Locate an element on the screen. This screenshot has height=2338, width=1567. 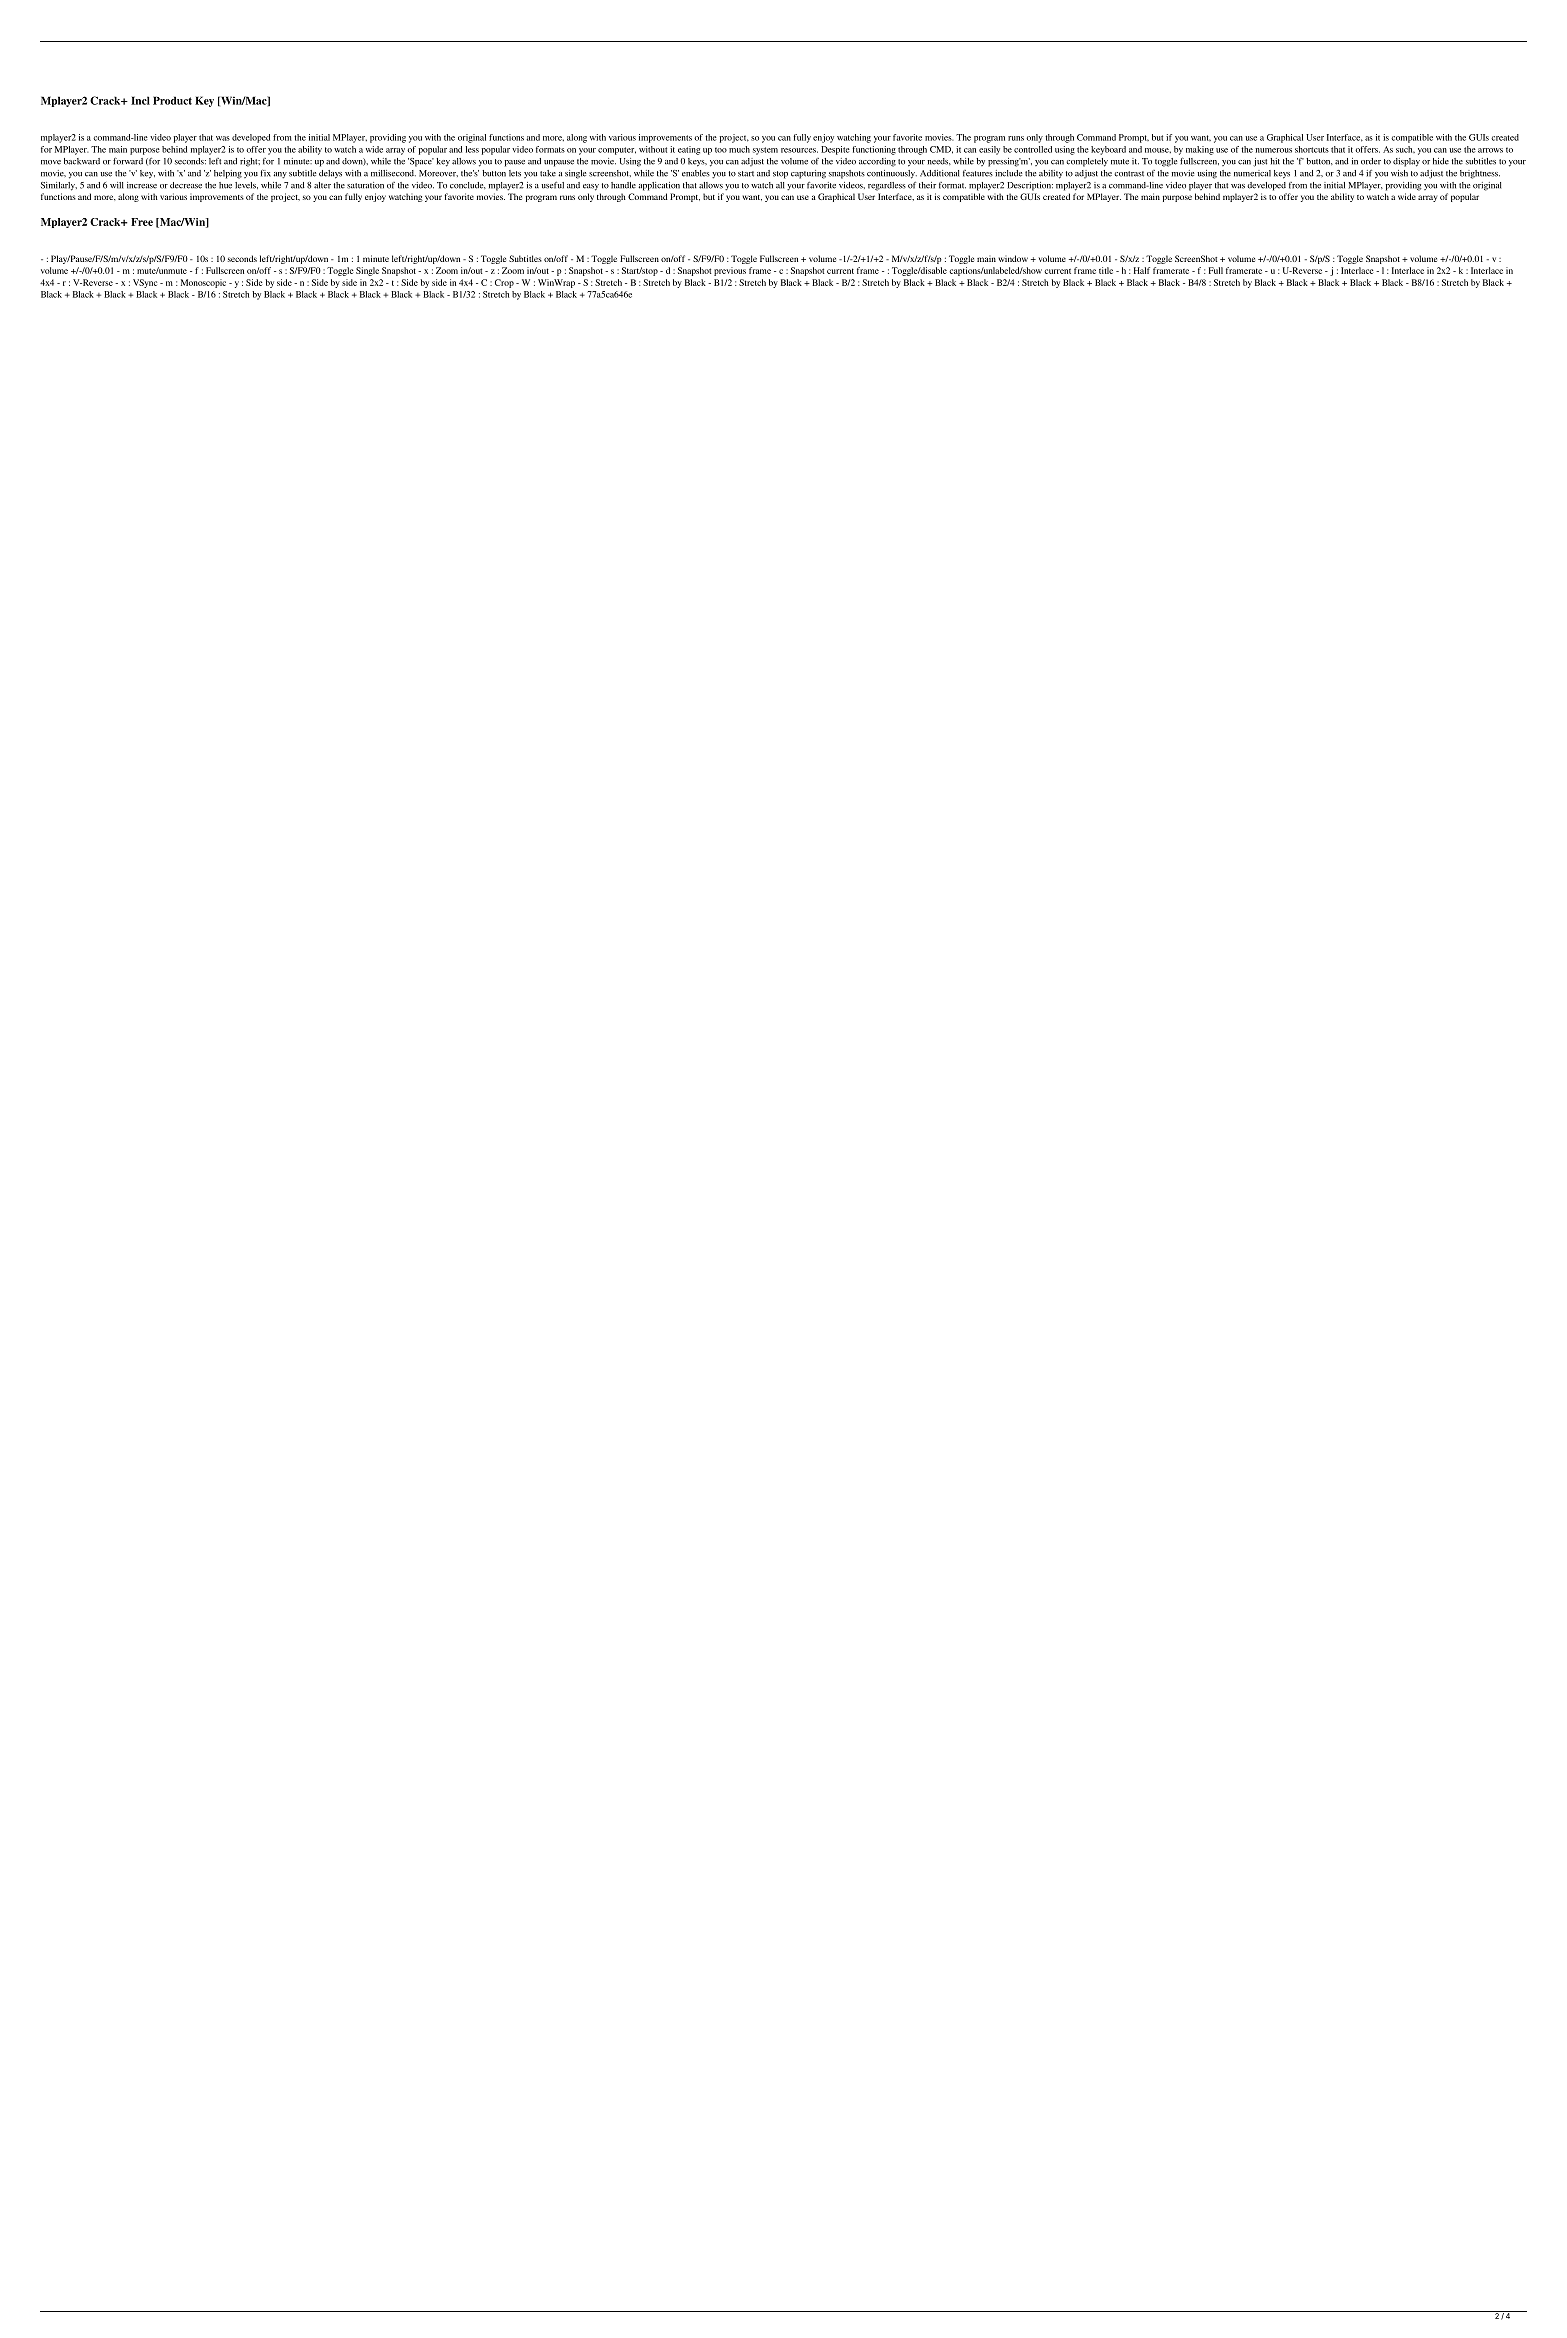
shortcuts is located at coordinates (1312, 149).
